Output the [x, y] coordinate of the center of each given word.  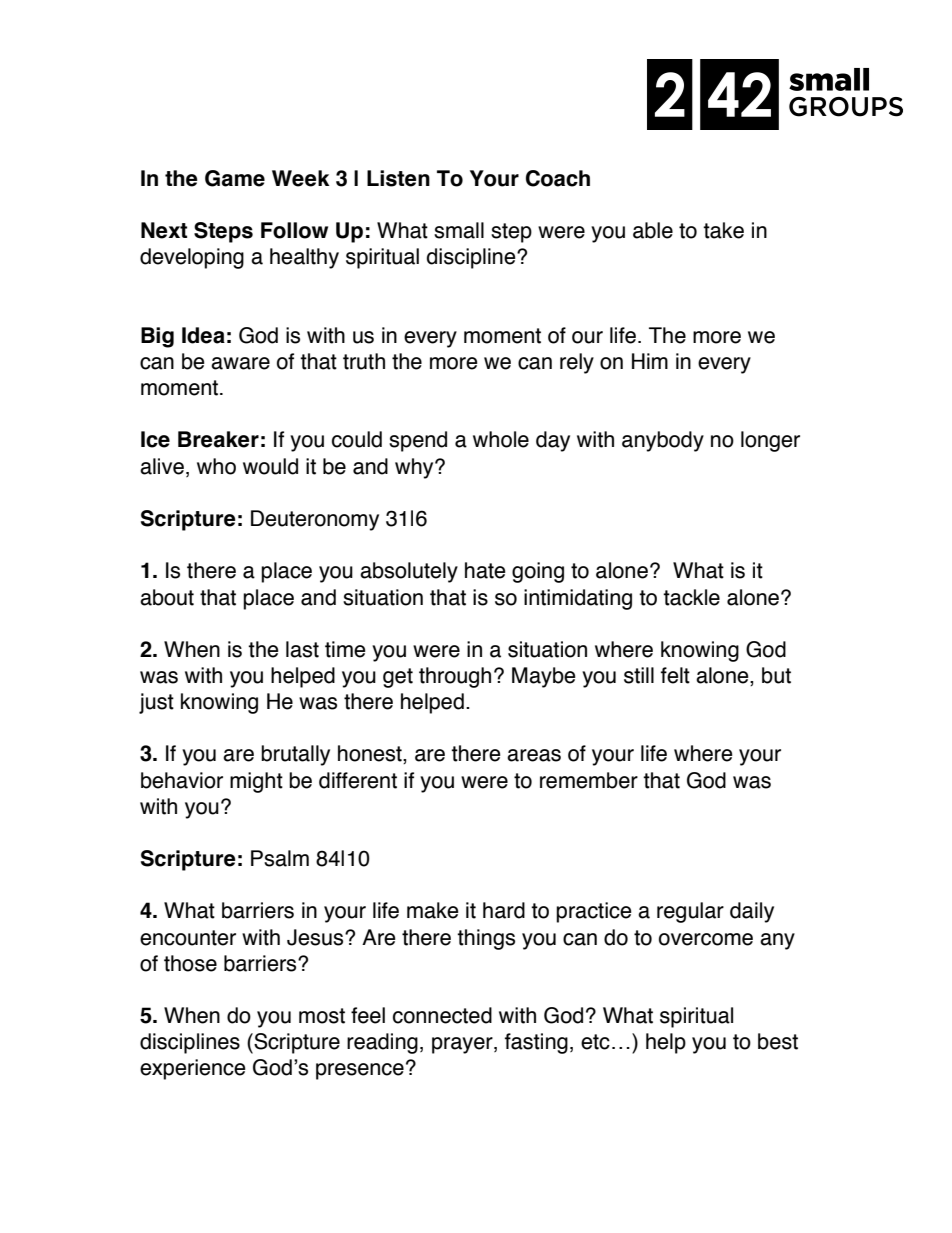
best [778, 1041]
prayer [463, 1045]
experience [193, 1069]
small [459, 230]
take [723, 230]
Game [235, 178]
